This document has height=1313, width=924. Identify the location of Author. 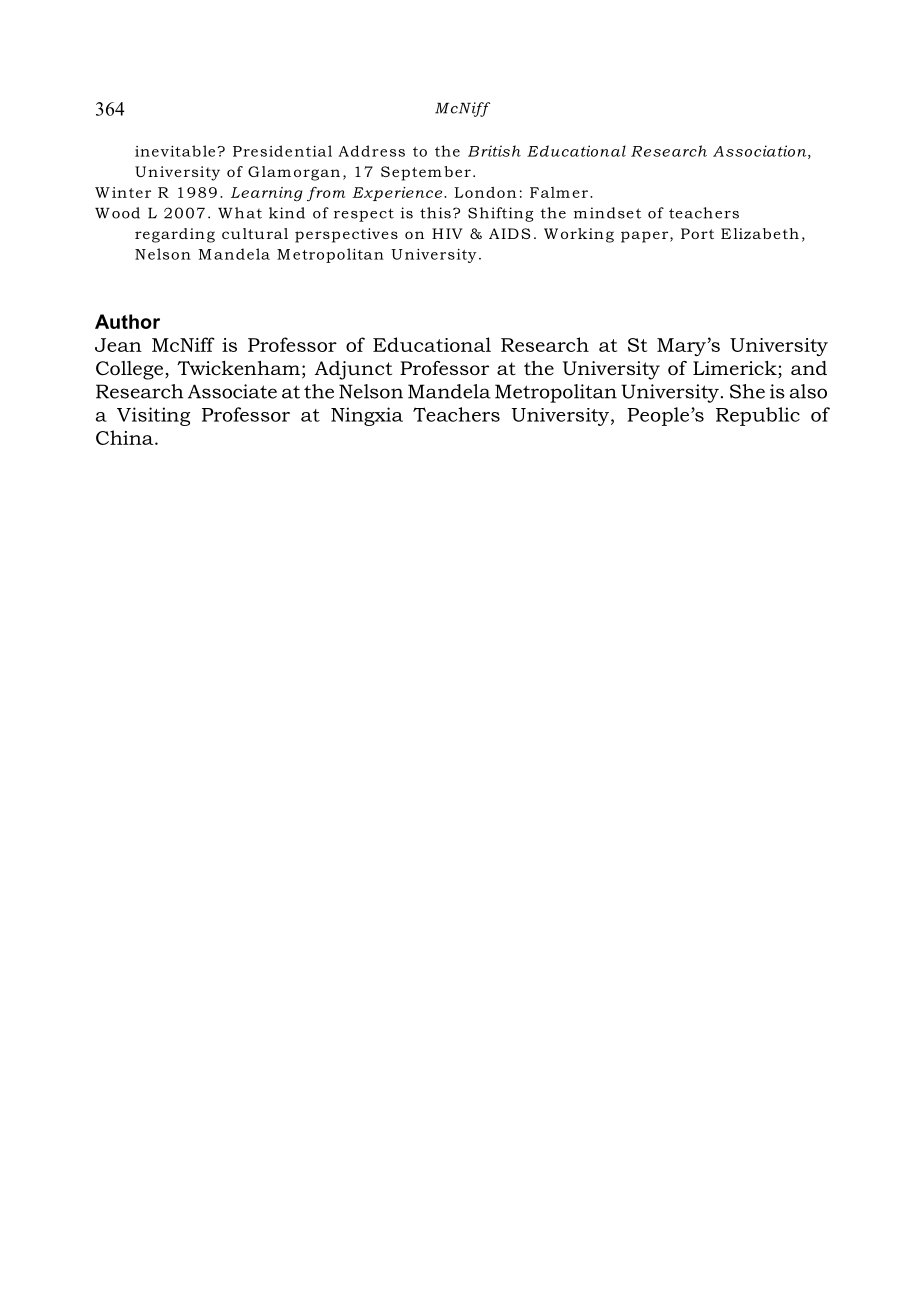
(127, 321).
